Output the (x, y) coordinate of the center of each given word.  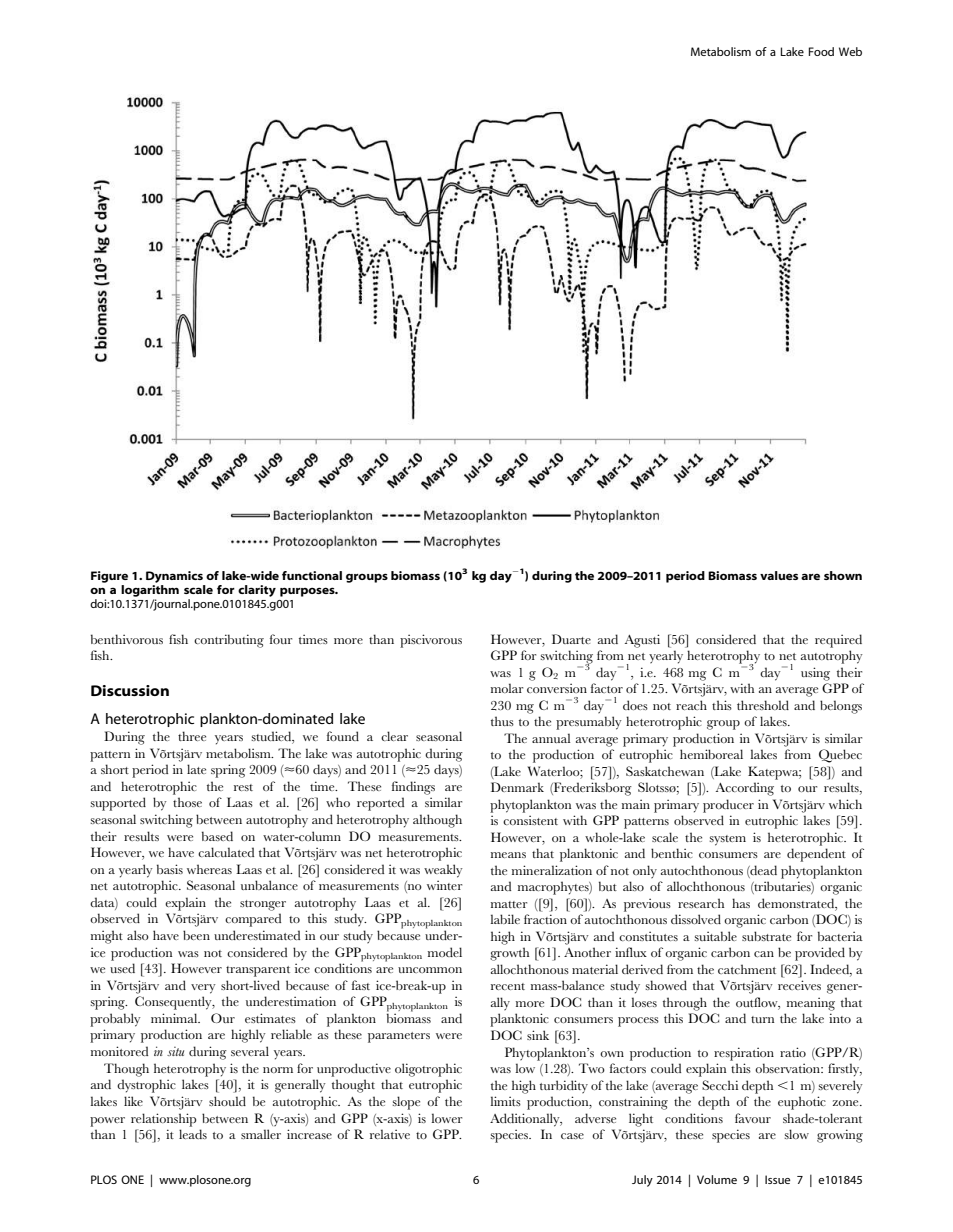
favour (753, 1118)
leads (193, 1134)
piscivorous (431, 641)
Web (850, 51)
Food (821, 51)
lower (446, 1118)
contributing (229, 641)
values (779, 575)
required (838, 641)
